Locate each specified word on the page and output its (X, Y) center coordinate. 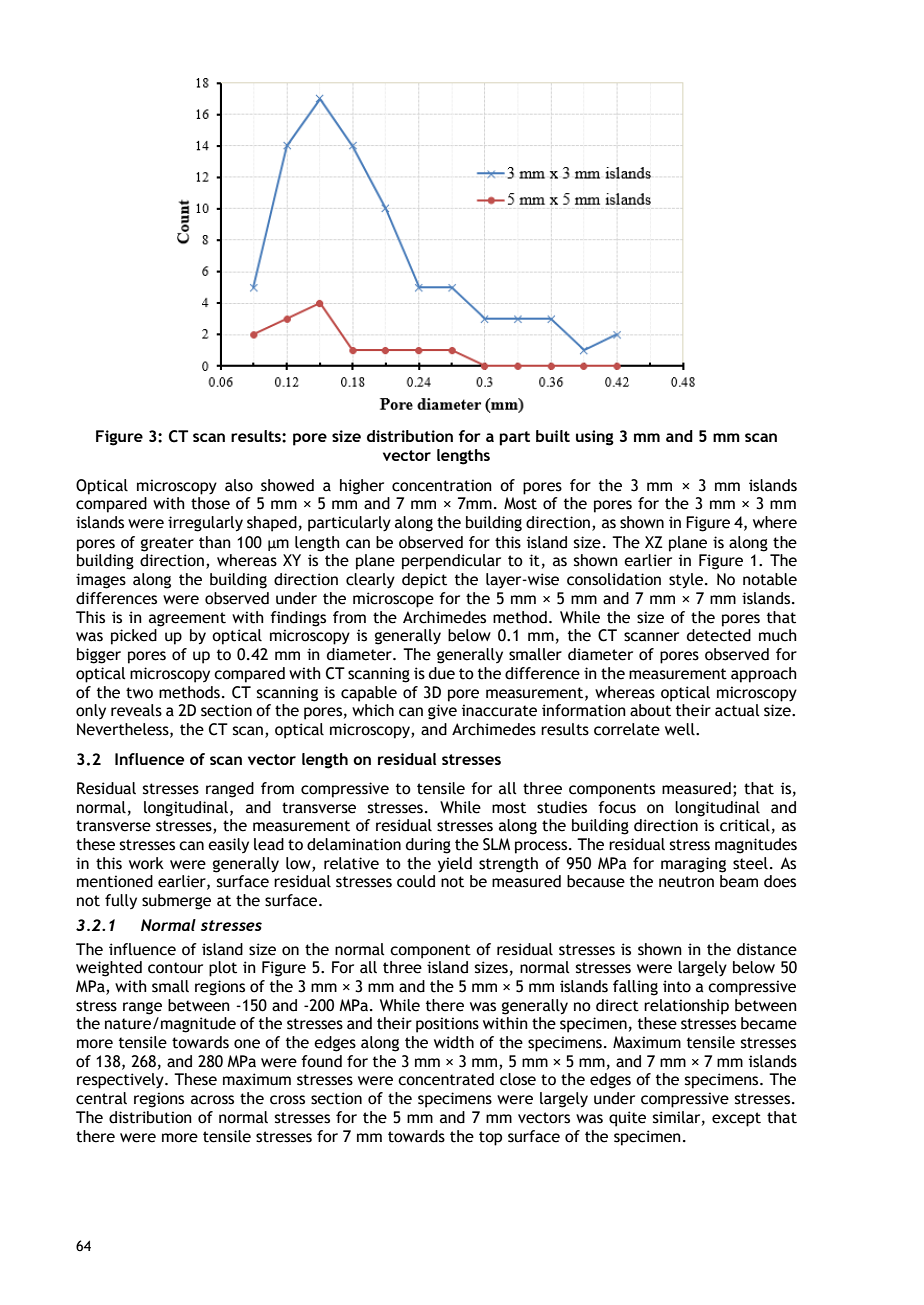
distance (767, 949)
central (101, 1098)
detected (719, 635)
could (416, 881)
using (595, 438)
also (239, 485)
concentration (442, 485)
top (490, 1138)
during (428, 846)
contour (175, 968)
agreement (187, 619)
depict (424, 581)
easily (228, 845)
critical (745, 825)
